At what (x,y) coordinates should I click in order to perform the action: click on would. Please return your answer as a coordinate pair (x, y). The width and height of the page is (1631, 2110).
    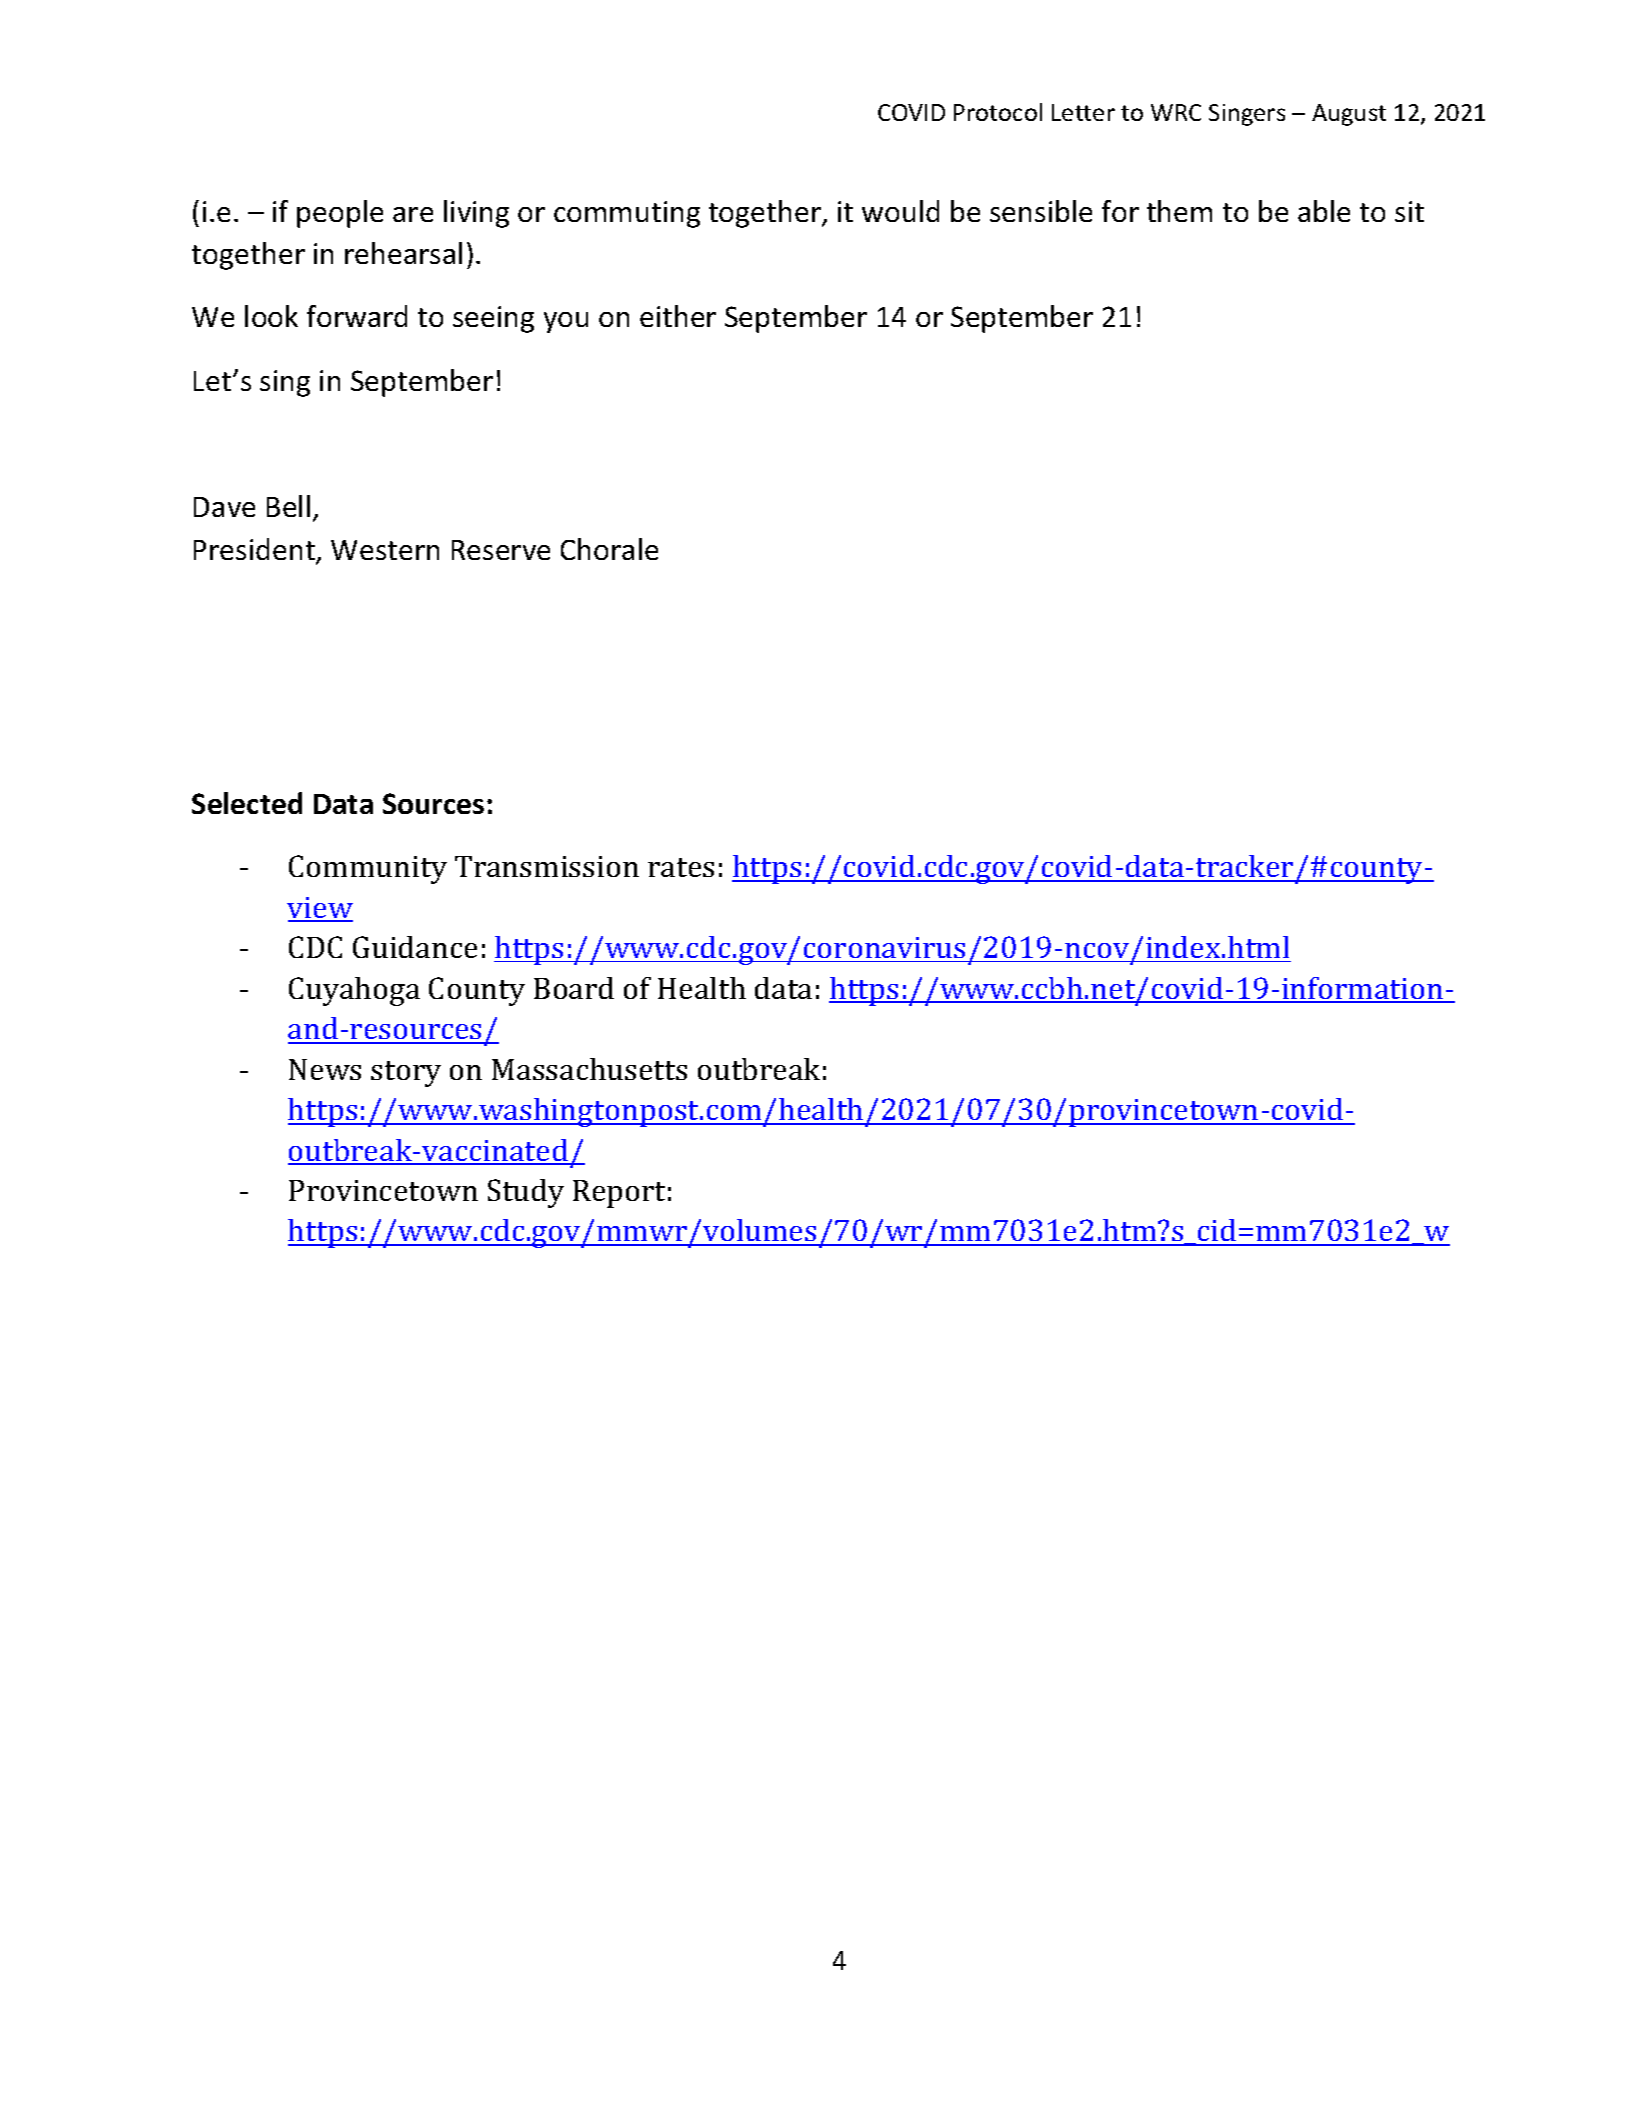
    Looking at the image, I should click on (900, 211).
